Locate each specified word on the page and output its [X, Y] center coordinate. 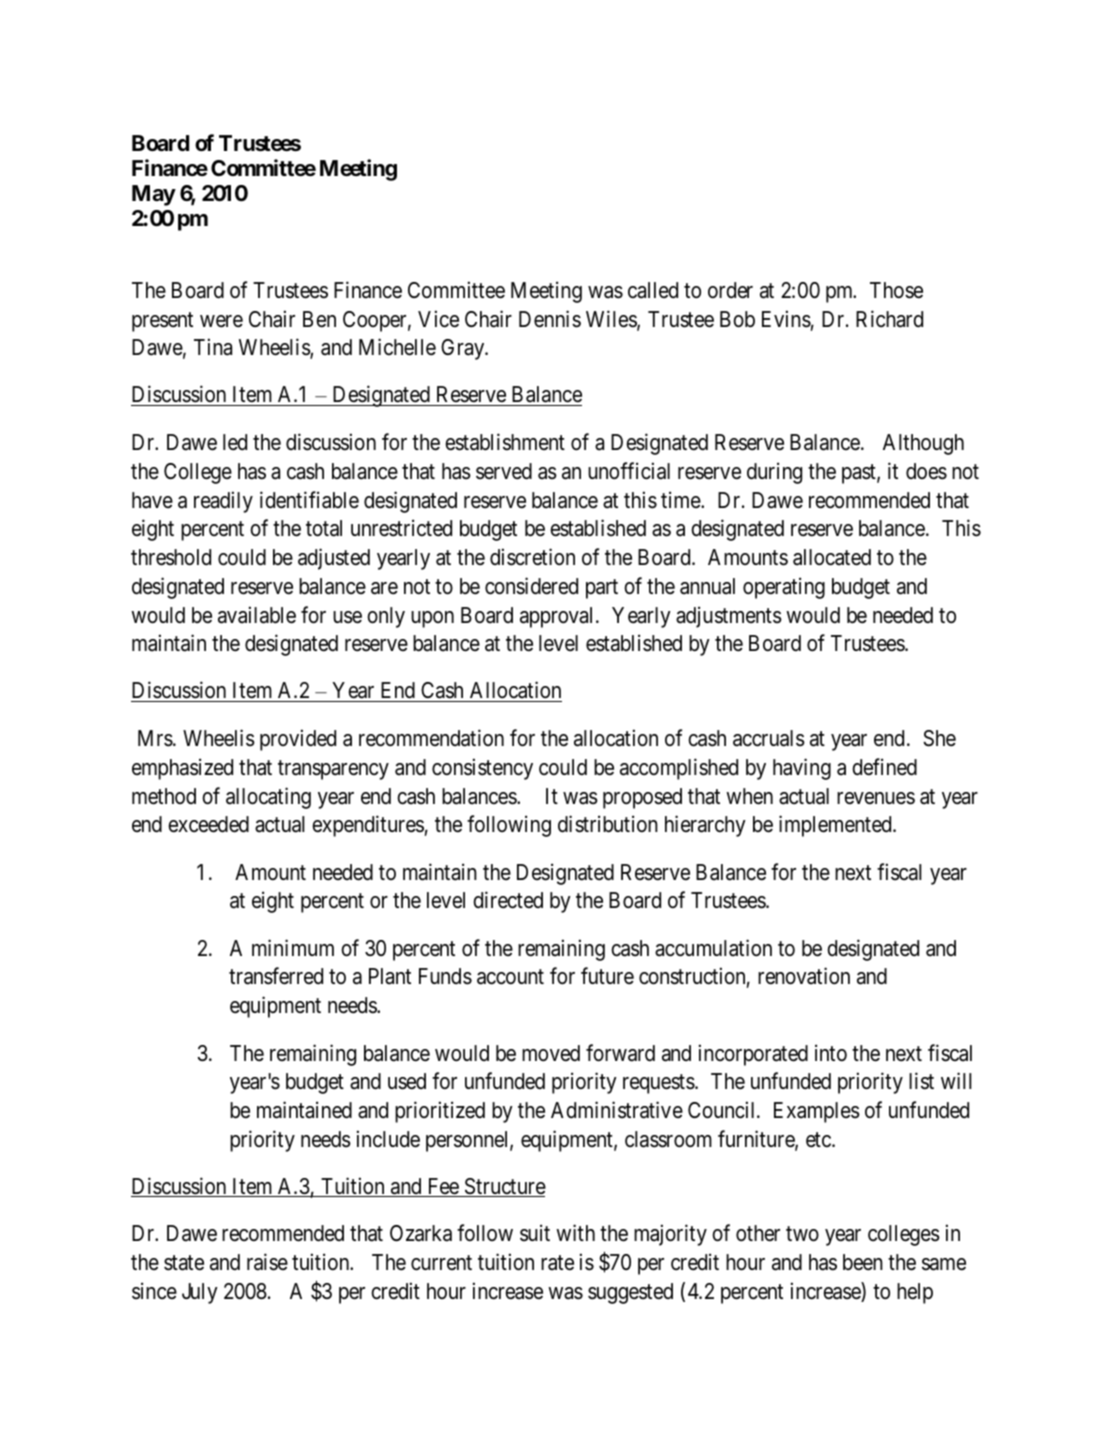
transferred [276, 976]
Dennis [550, 319]
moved [551, 1053]
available [257, 615]
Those [896, 290]
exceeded [208, 824]
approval [558, 617]
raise [267, 1262]
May [154, 195]
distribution [608, 824]
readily [223, 502]
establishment [505, 442]
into [831, 1052]
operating [784, 588]
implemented [836, 826]
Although [923, 444]
